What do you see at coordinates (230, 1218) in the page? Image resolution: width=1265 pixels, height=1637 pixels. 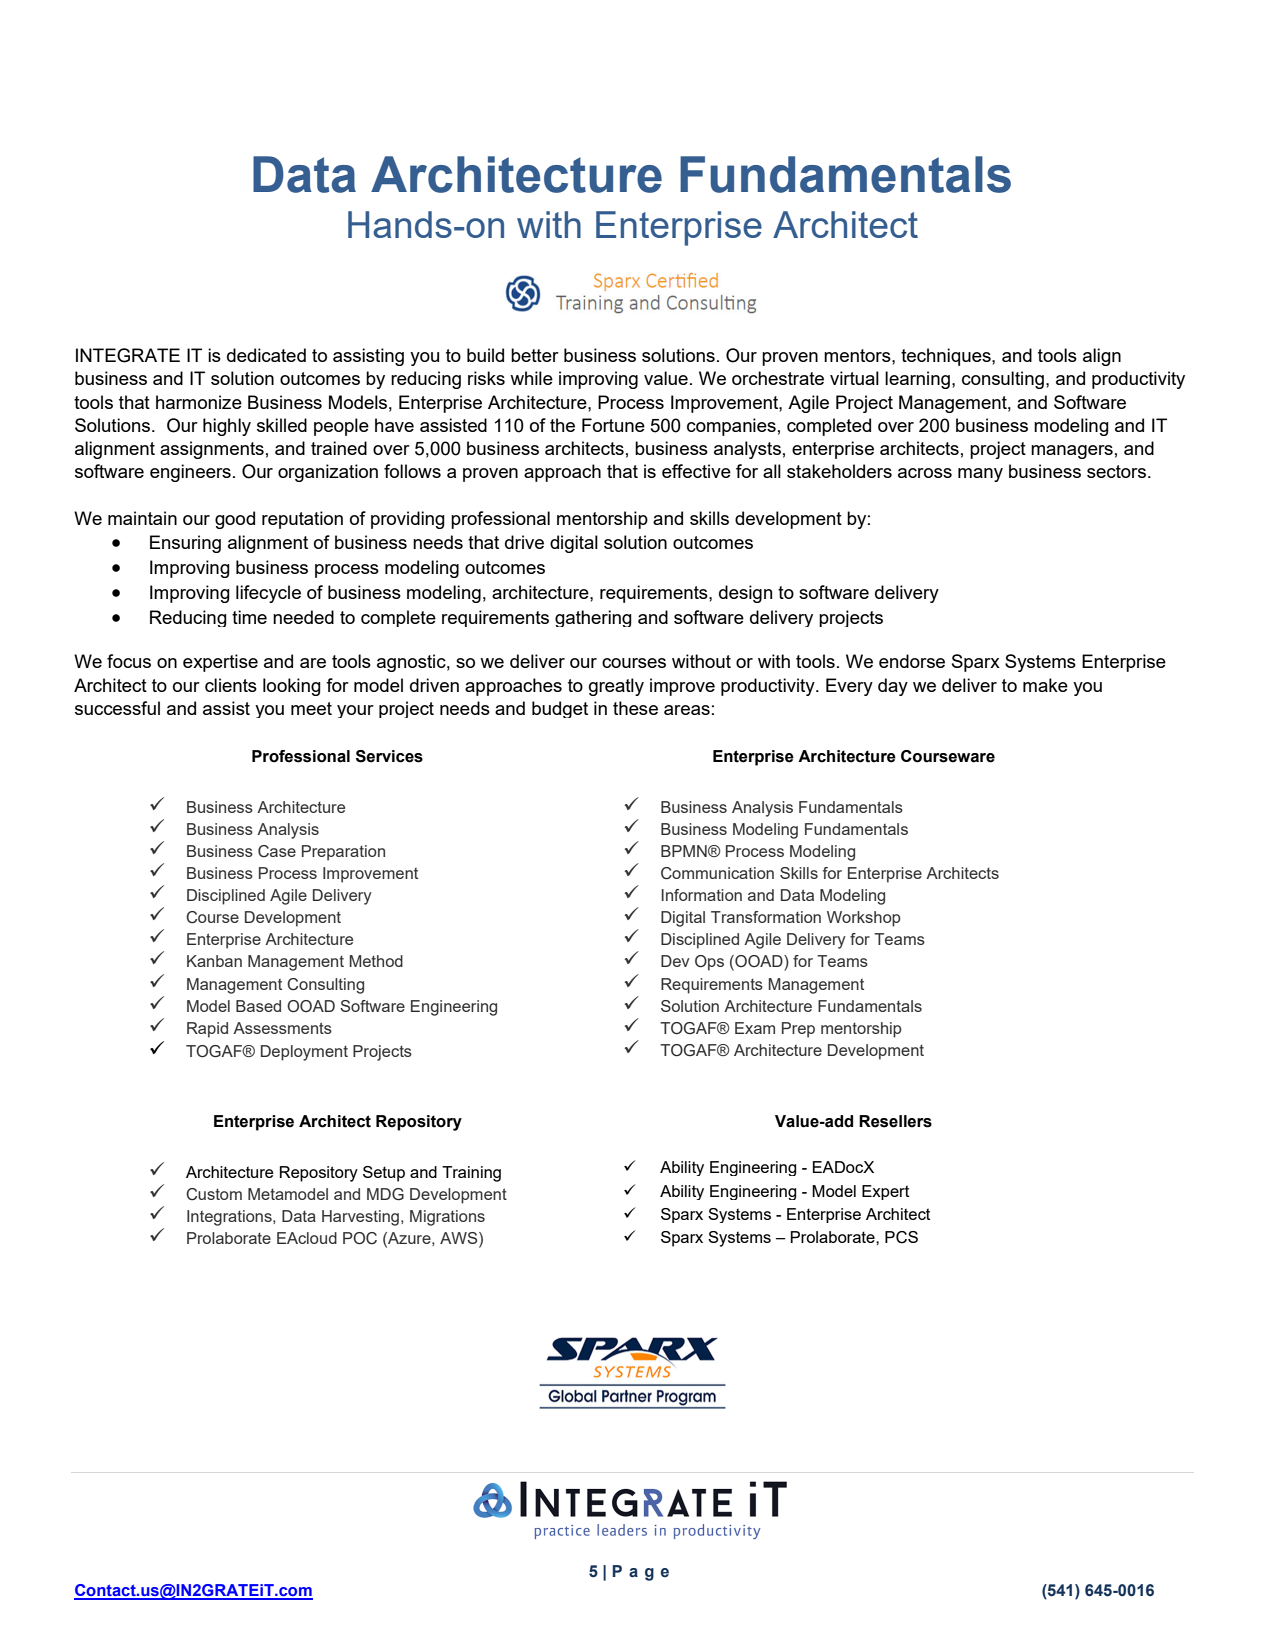 I see `Integrations` at bounding box center [230, 1218].
